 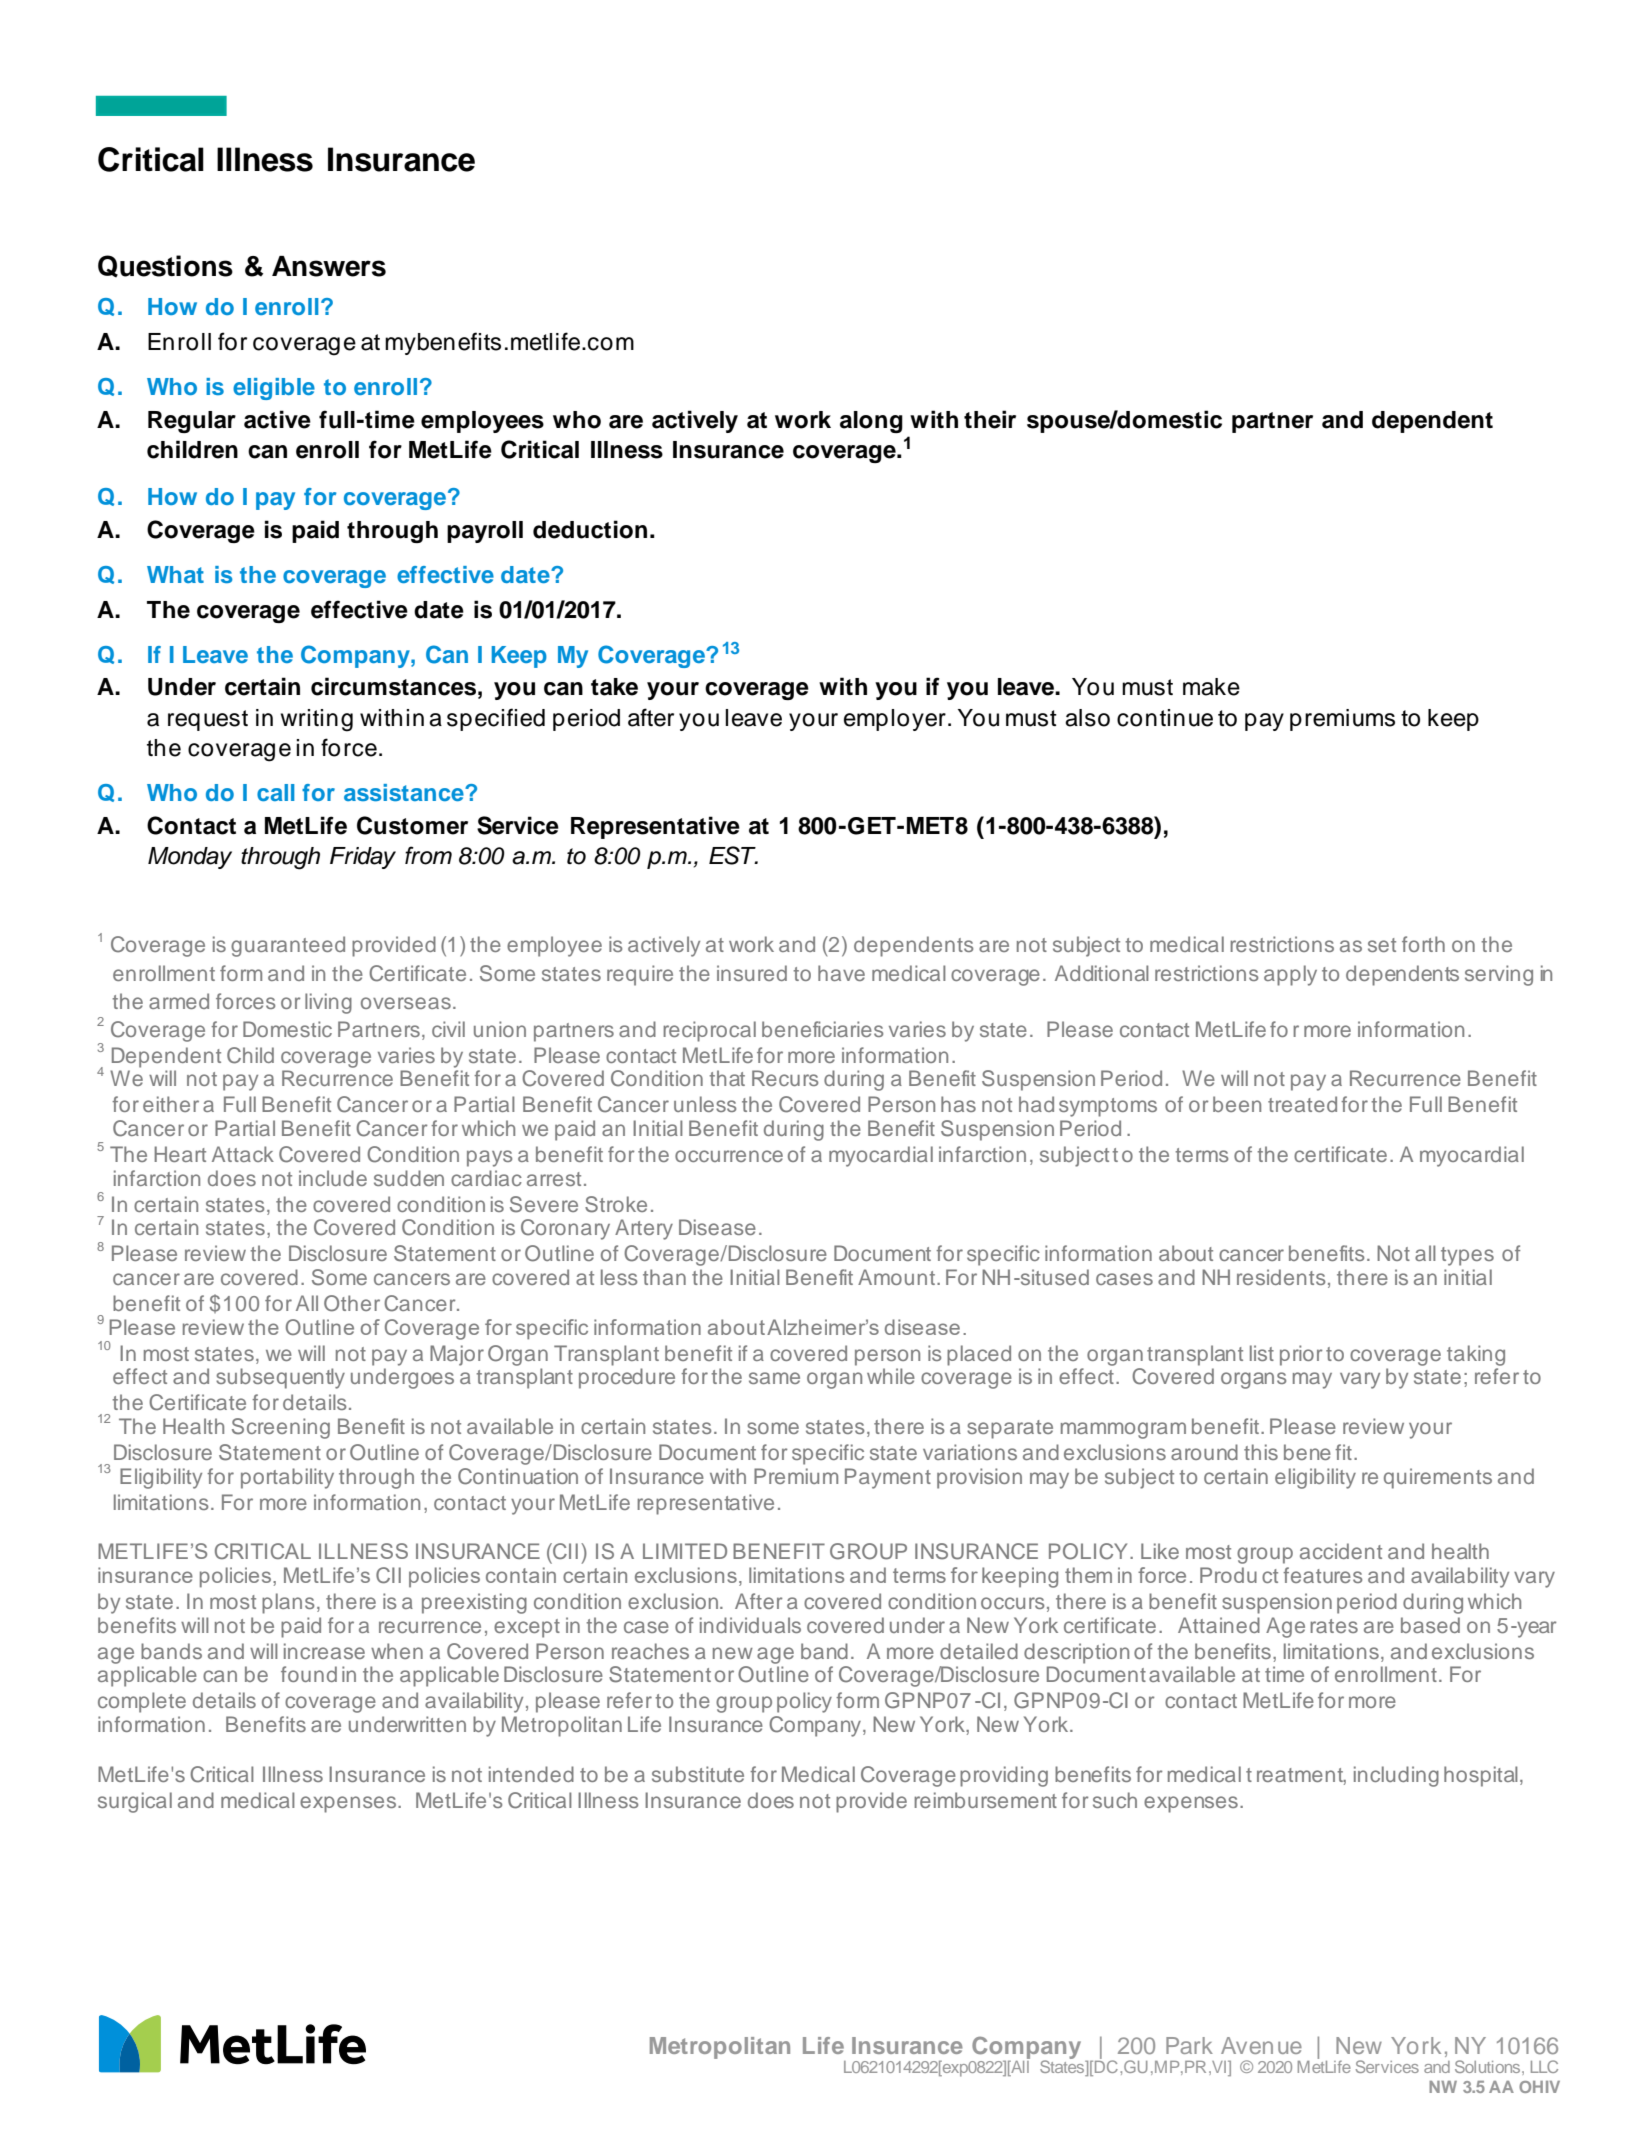 I want to click on include, so click(x=333, y=1178).
